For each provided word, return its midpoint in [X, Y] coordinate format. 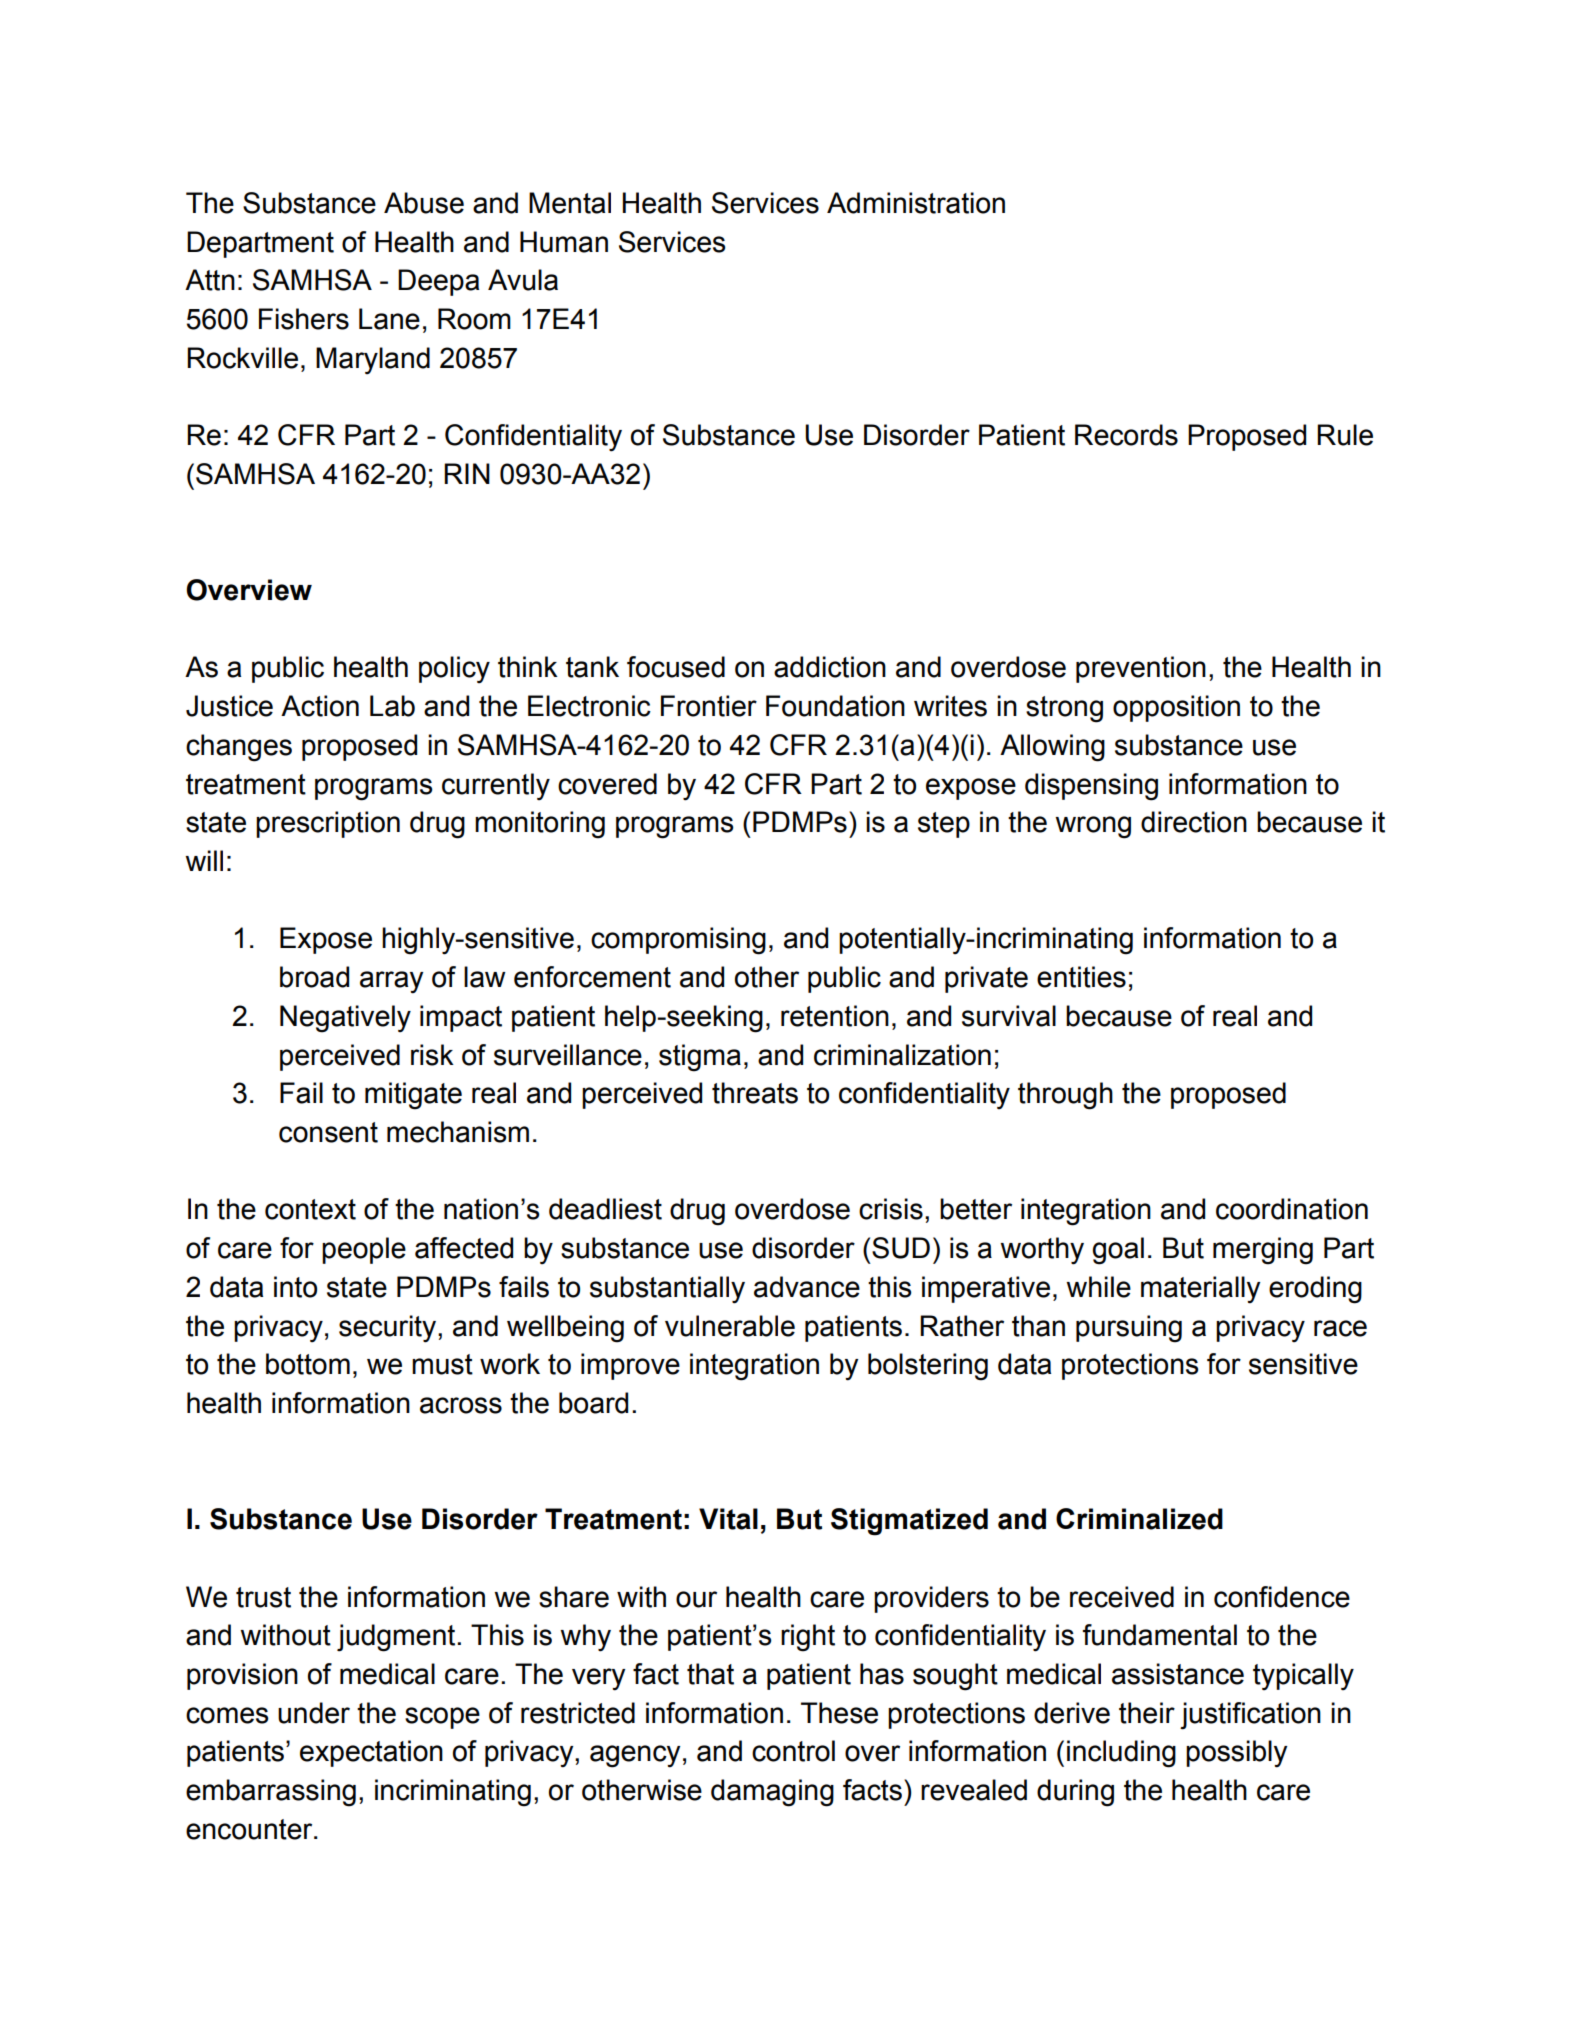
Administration [916, 203]
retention [835, 1016]
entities [1081, 977]
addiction [830, 667]
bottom [308, 1364]
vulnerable [730, 1326]
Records [1126, 435]
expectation [371, 1753]
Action [320, 706]
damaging [772, 1793]
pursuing [1129, 1329]
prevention [1141, 669]
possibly [1236, 1754]
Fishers [304, 319]
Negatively [345, 1019]
